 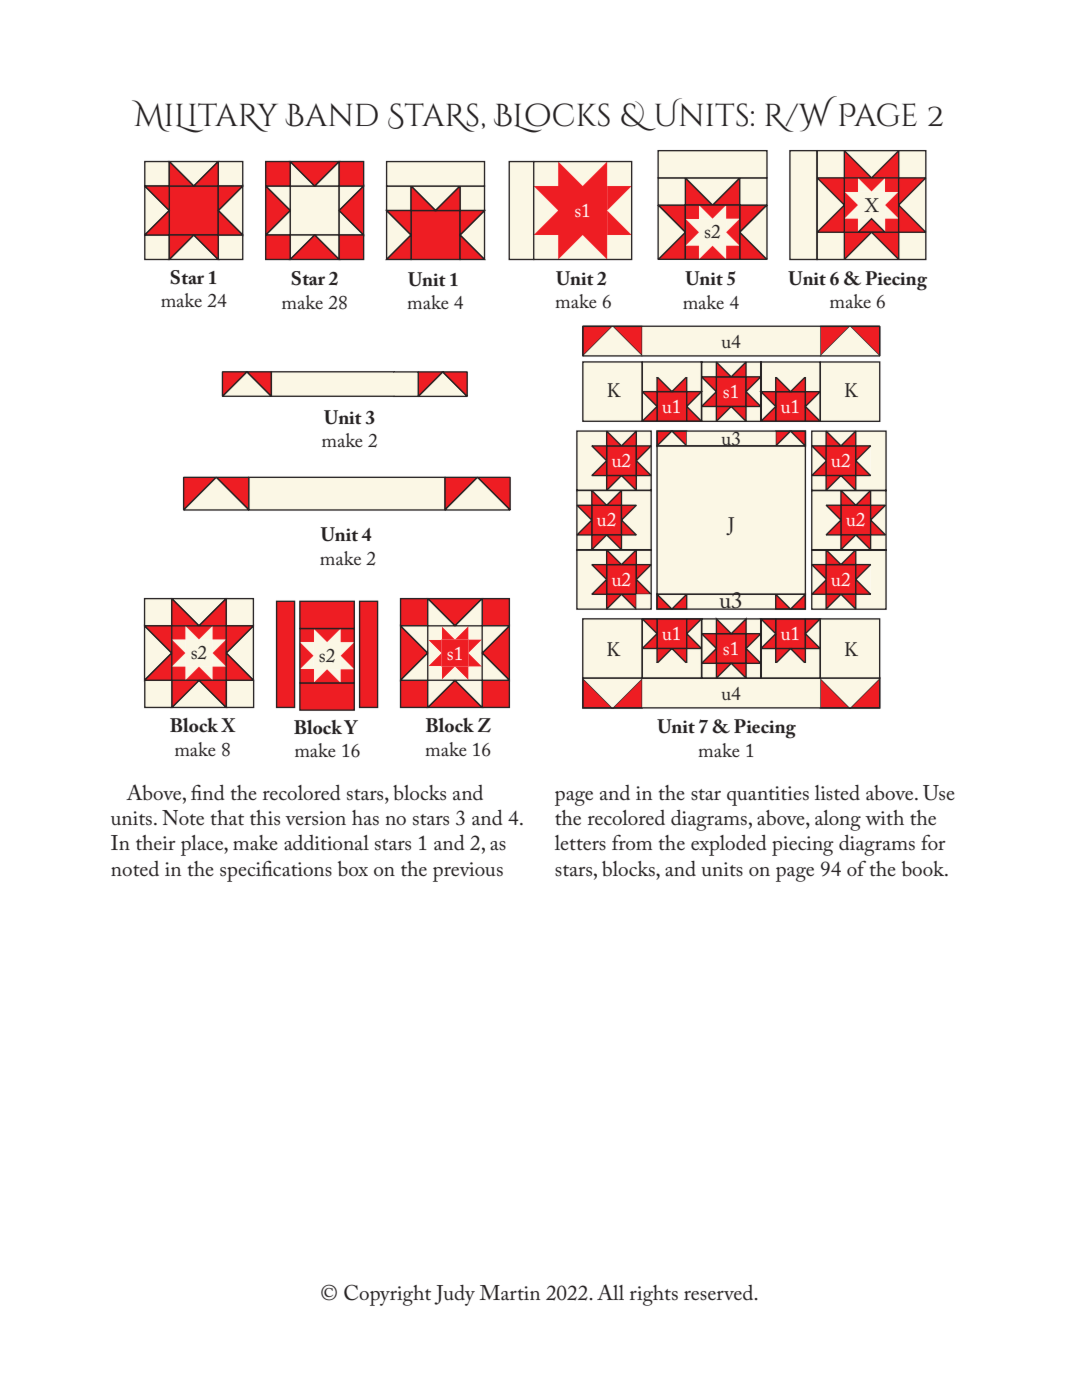 What do you see at coordinates (387, 1295) in the screenshot?
I see `Copyright` at bounding box center [387, 1295].
